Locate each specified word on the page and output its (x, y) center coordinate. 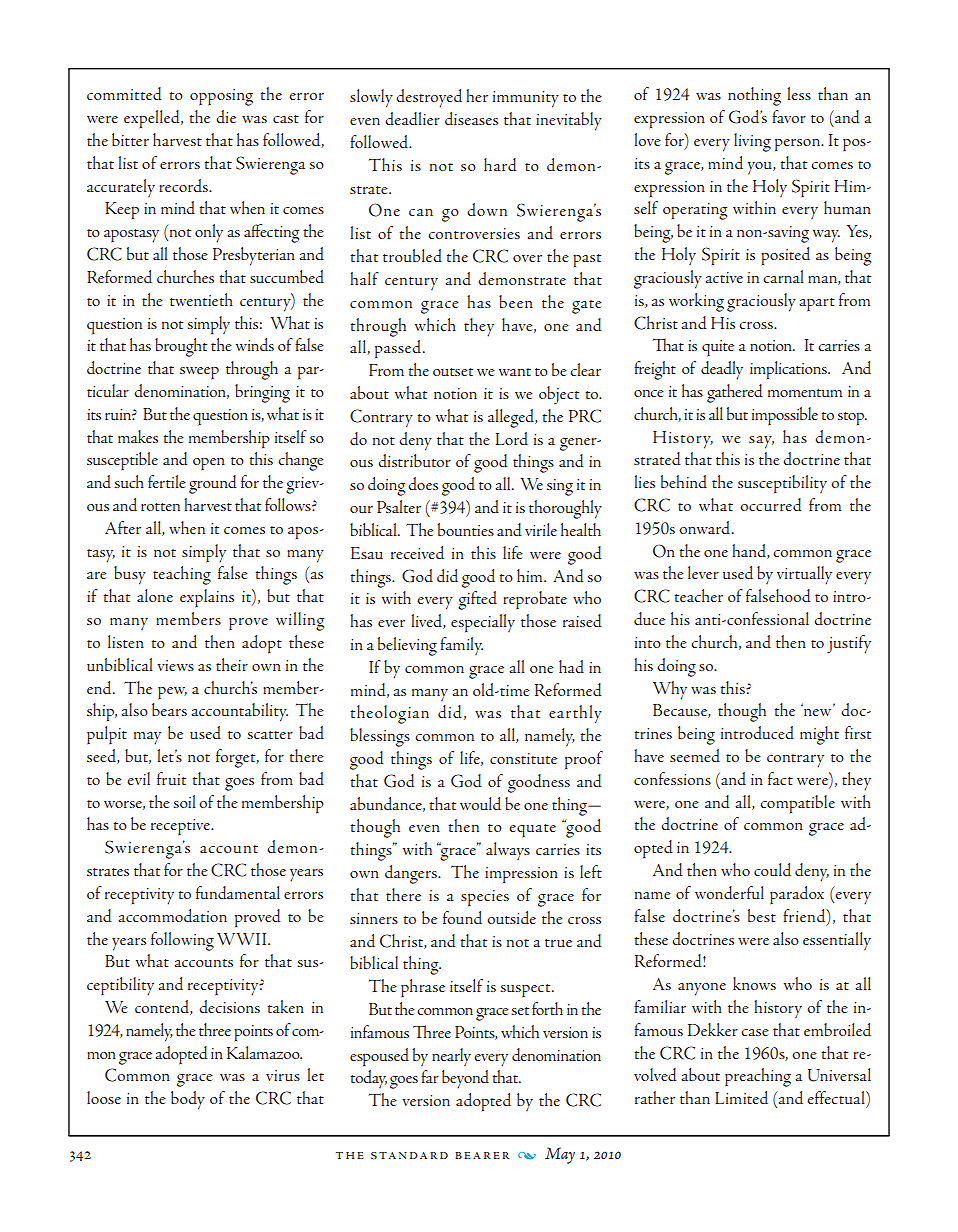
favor (789, 116)
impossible (785, 416)
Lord (512, 438)
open (209, 464)
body (188, 1100)
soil (185, 801)
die (226, 116)
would (480, 803)
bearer (482, 1155)
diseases (471, 118)
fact (780, 778)
